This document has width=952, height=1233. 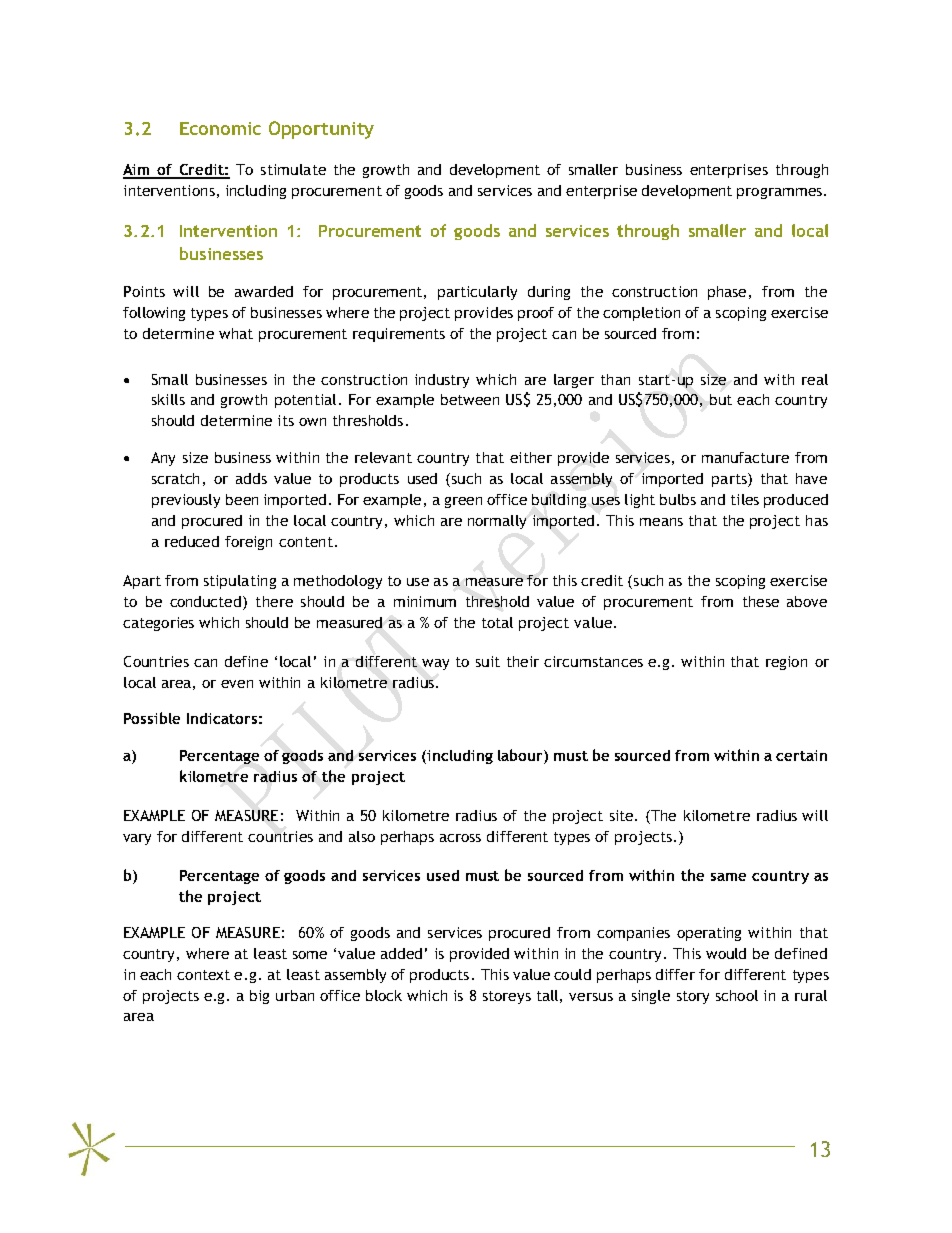 What do you see at coordinates (801, 755) in the document?
I see `certain` at bounding box center [801, 755].
